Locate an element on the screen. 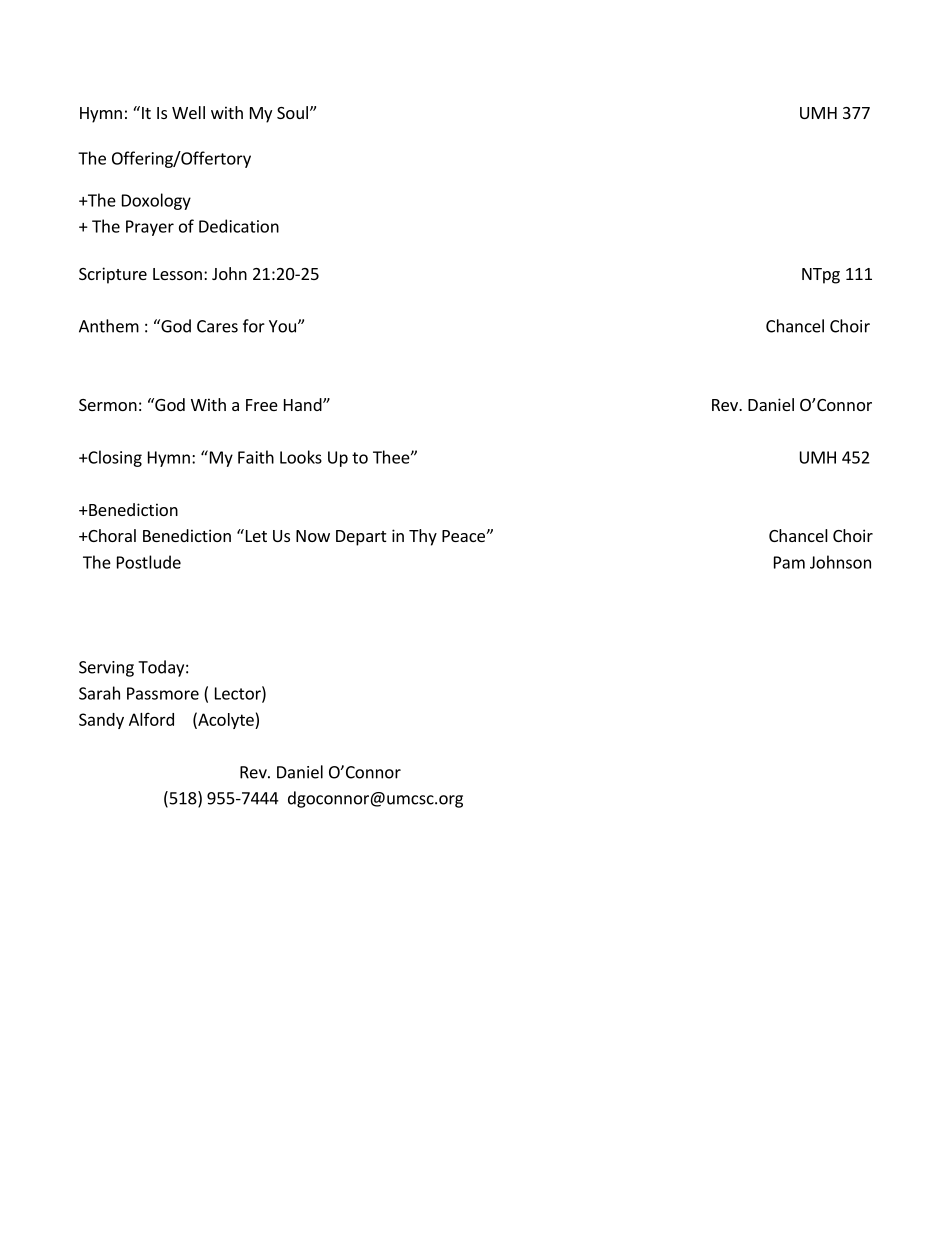  Thee is located at coordinates (392, 457).
